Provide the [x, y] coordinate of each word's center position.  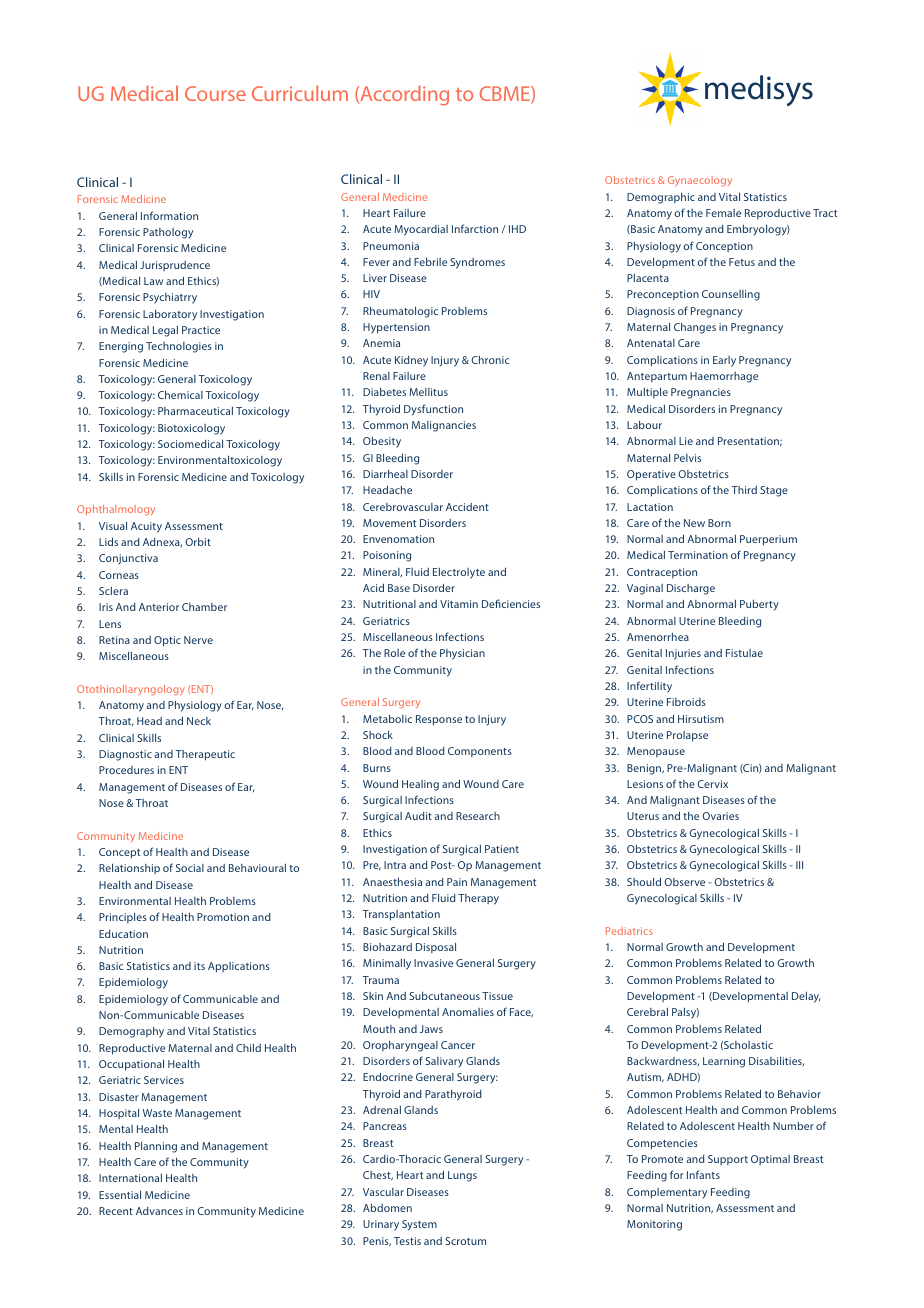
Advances [159, 1211]
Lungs [462, 1176]
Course [215, 93]
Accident [467, 507]
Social [190, 868]
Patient [502, 849]
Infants [703, 1174]
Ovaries [720, 816]
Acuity [146, 527]
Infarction [475, 228]
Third [744, 490]
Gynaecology [700, 181]
